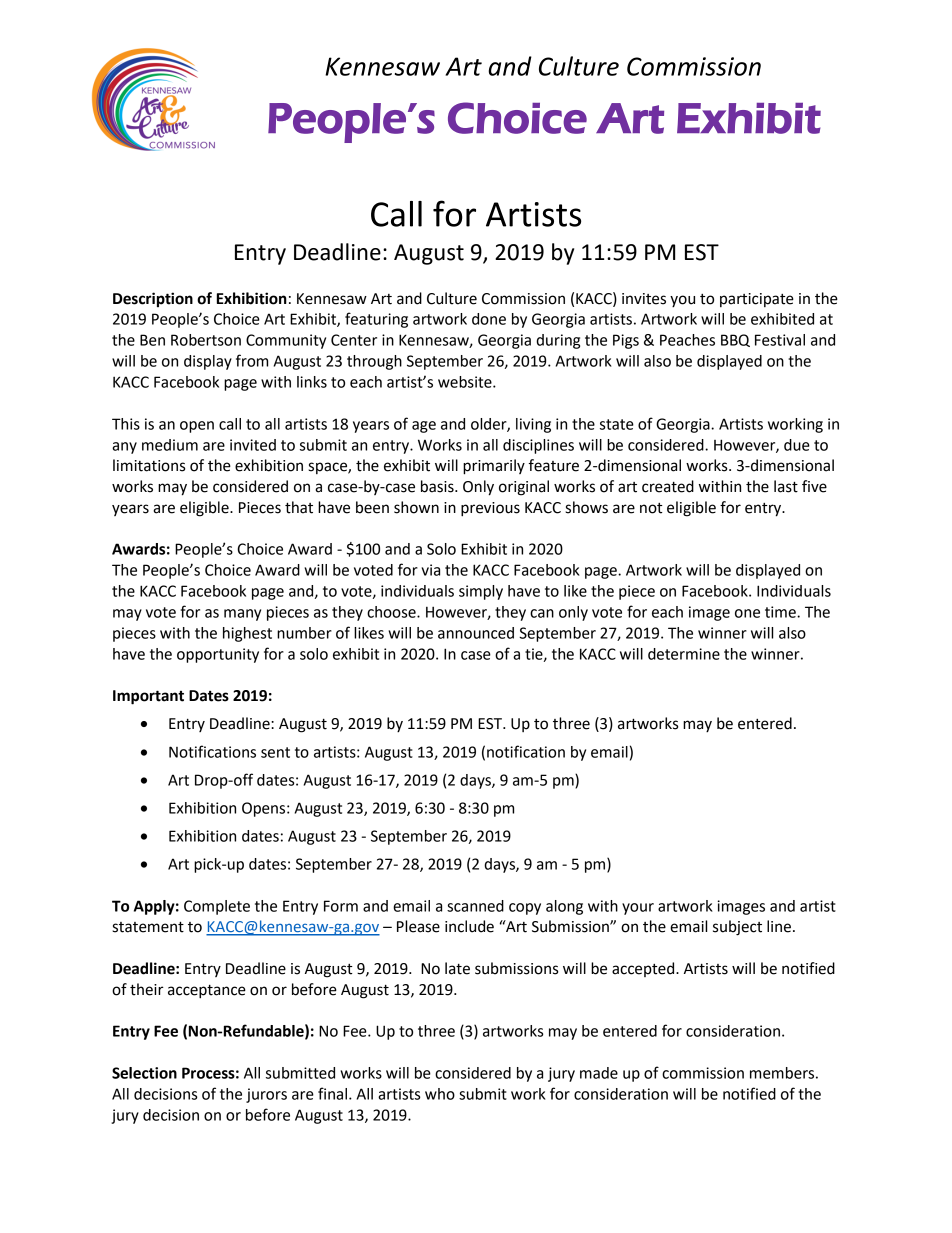 This screenshot has width=952, height=1233. I want to click on Selection, so click(144, 1073).
